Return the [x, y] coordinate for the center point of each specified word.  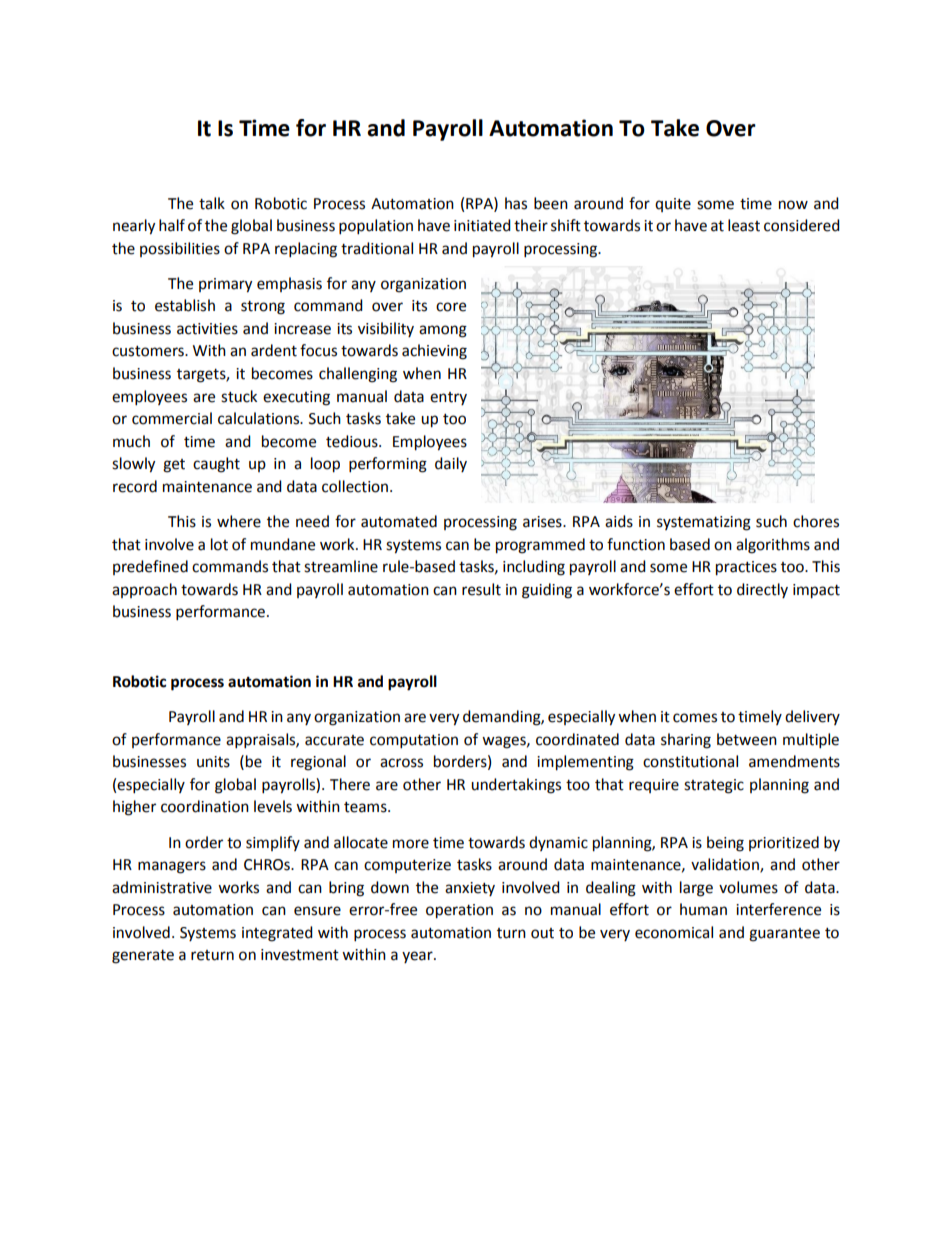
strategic [714, 786]
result [481, 589]
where [239, 521]
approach [144, 590]
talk [212, 203]
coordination [205, 806]
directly [762, 590]
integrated [277, 934]
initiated [482, 225]
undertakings [516, 786]
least [744, 225]
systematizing [704, 523]
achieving [434, 352]
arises [543, 522]
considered [802, 225]
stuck [239, 396]
